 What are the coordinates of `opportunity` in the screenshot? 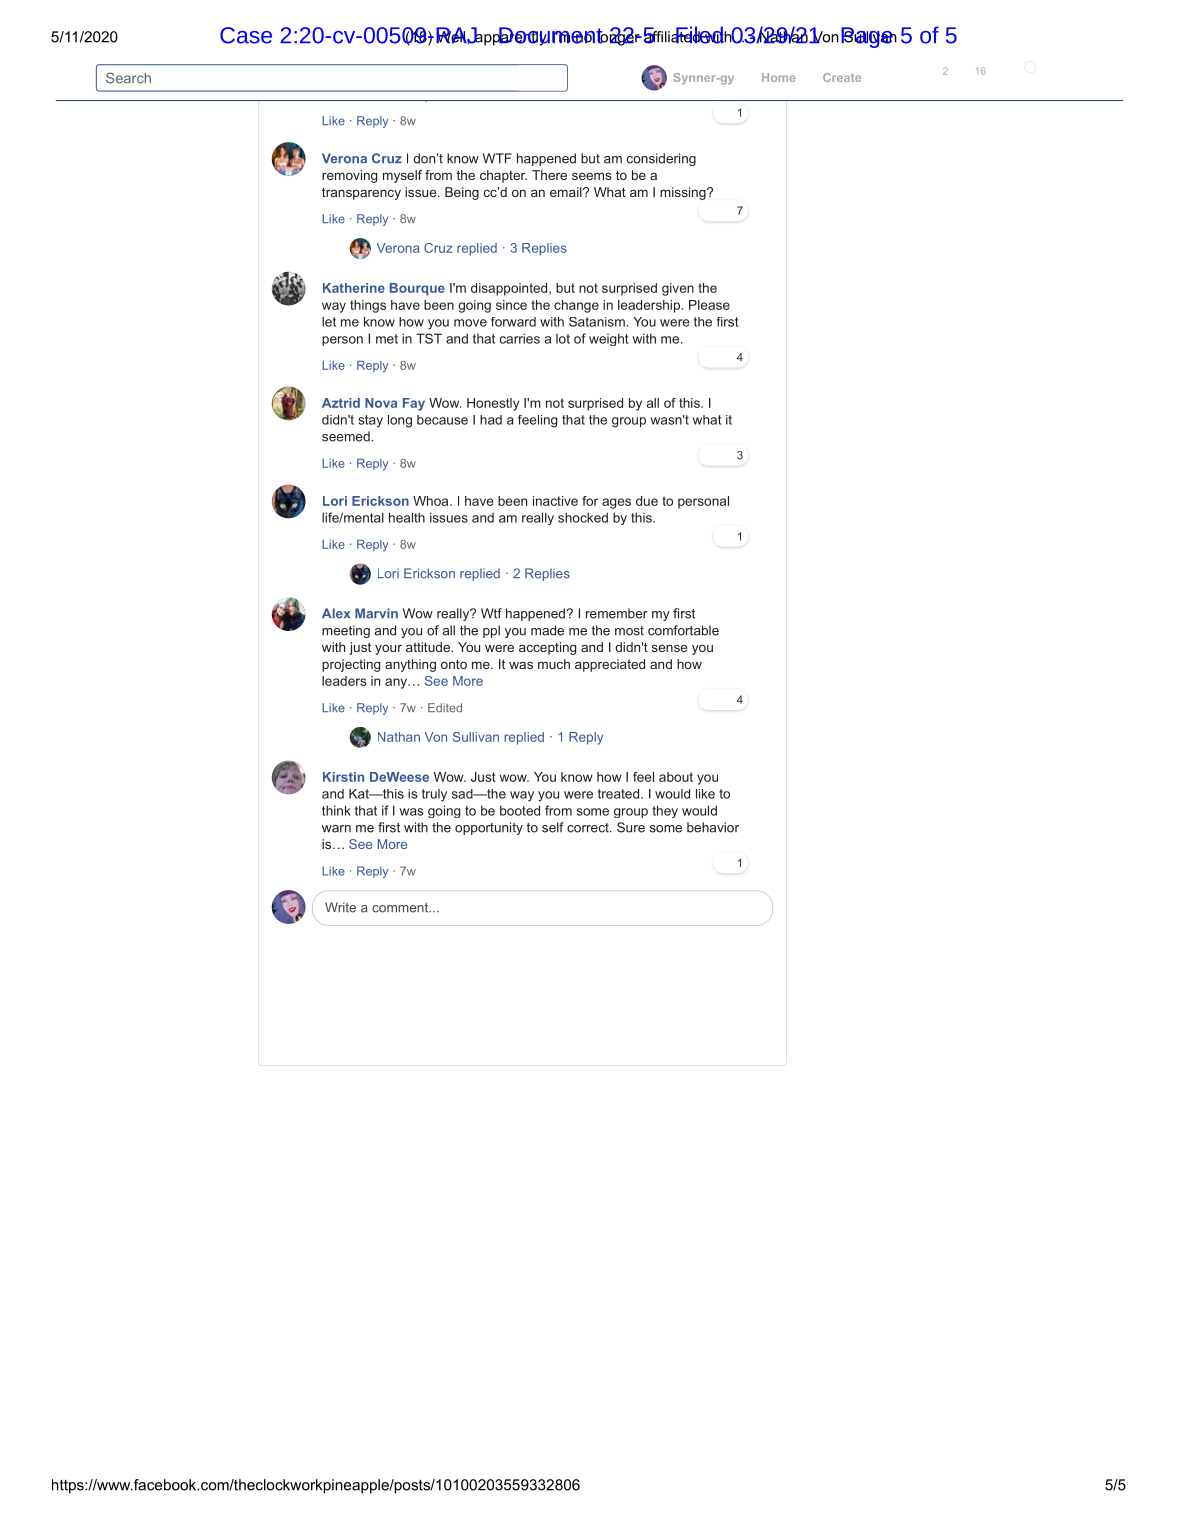 It's located at (489, 828).
